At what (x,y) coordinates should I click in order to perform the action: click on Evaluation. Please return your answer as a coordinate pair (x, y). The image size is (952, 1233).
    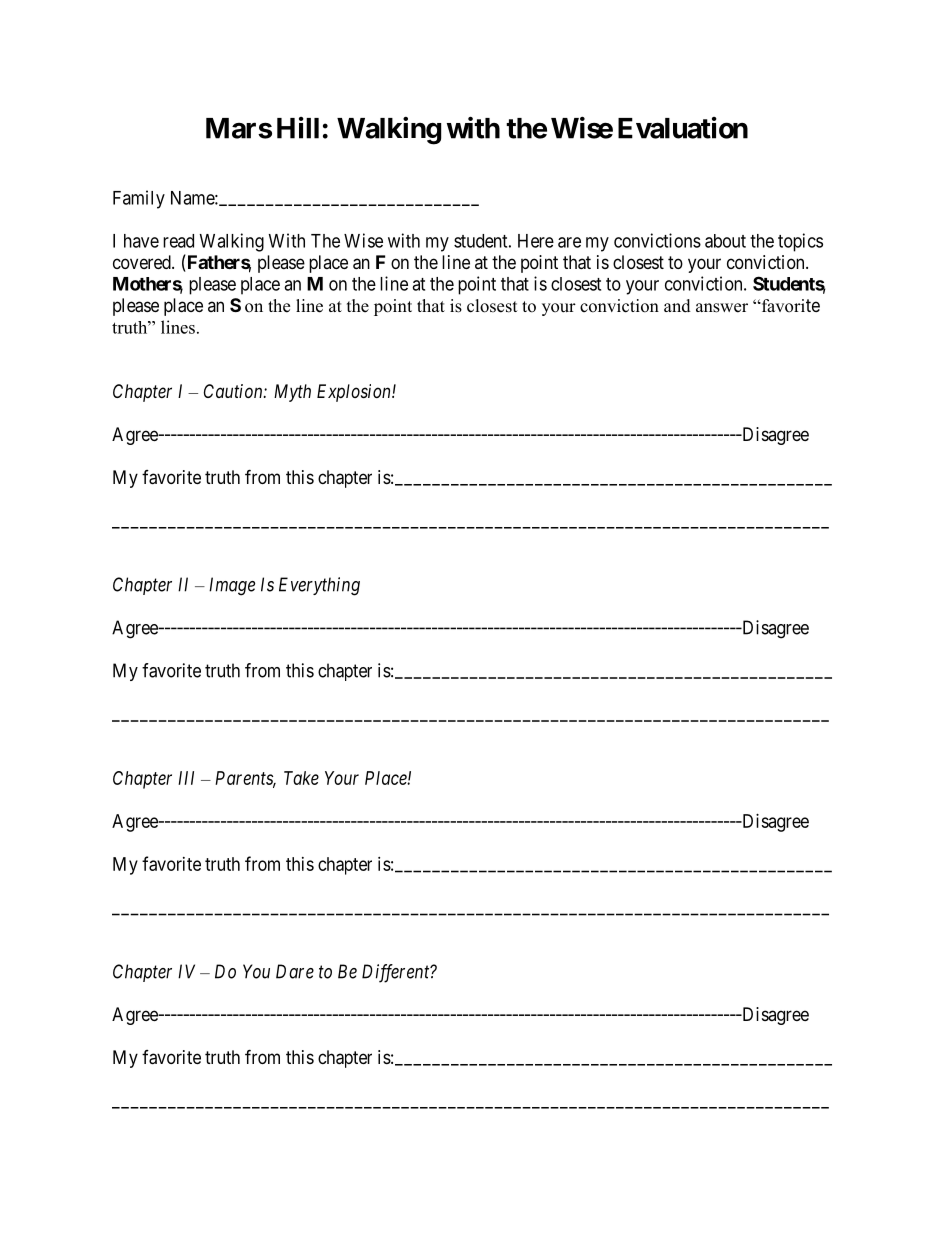
    Looking at the image, I should click on (683, 128).
